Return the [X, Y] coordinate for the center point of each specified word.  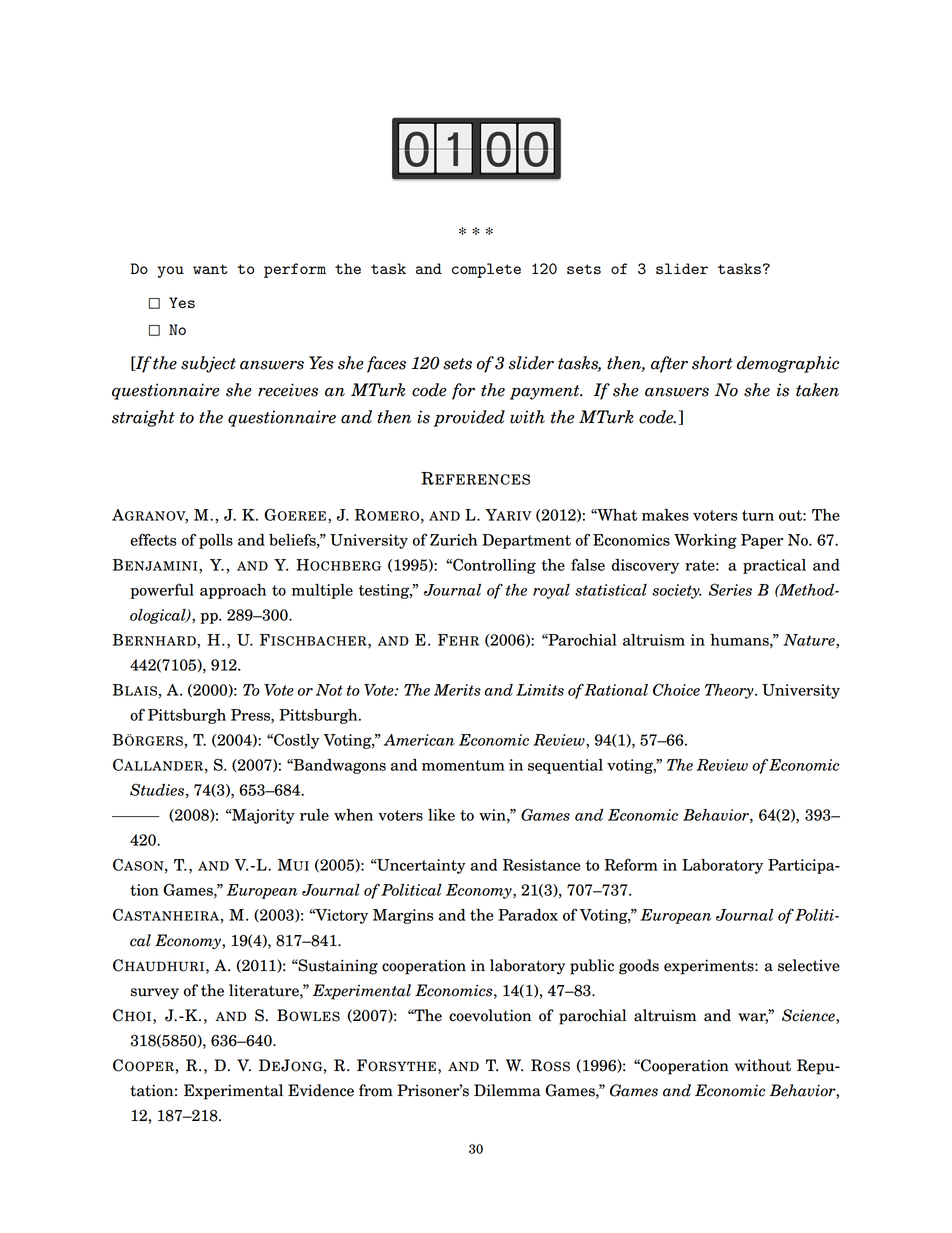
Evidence [321, 1090]
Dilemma [507, 1090]
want [210, 269]
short [712, 363]
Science [809, 1016]
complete [486, 270]
